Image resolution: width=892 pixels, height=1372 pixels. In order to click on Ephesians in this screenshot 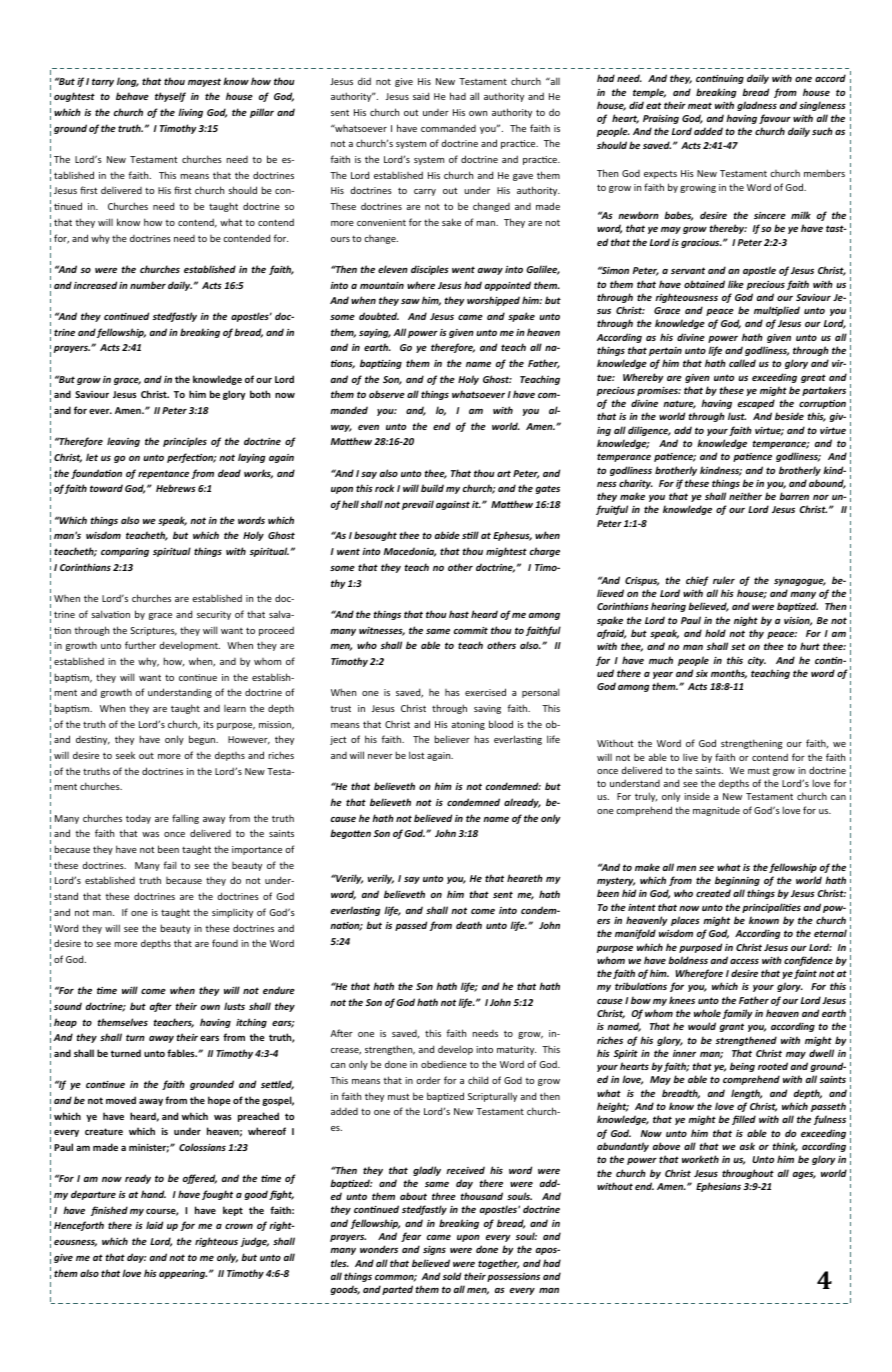, I will do `click(718, 1187)`.
